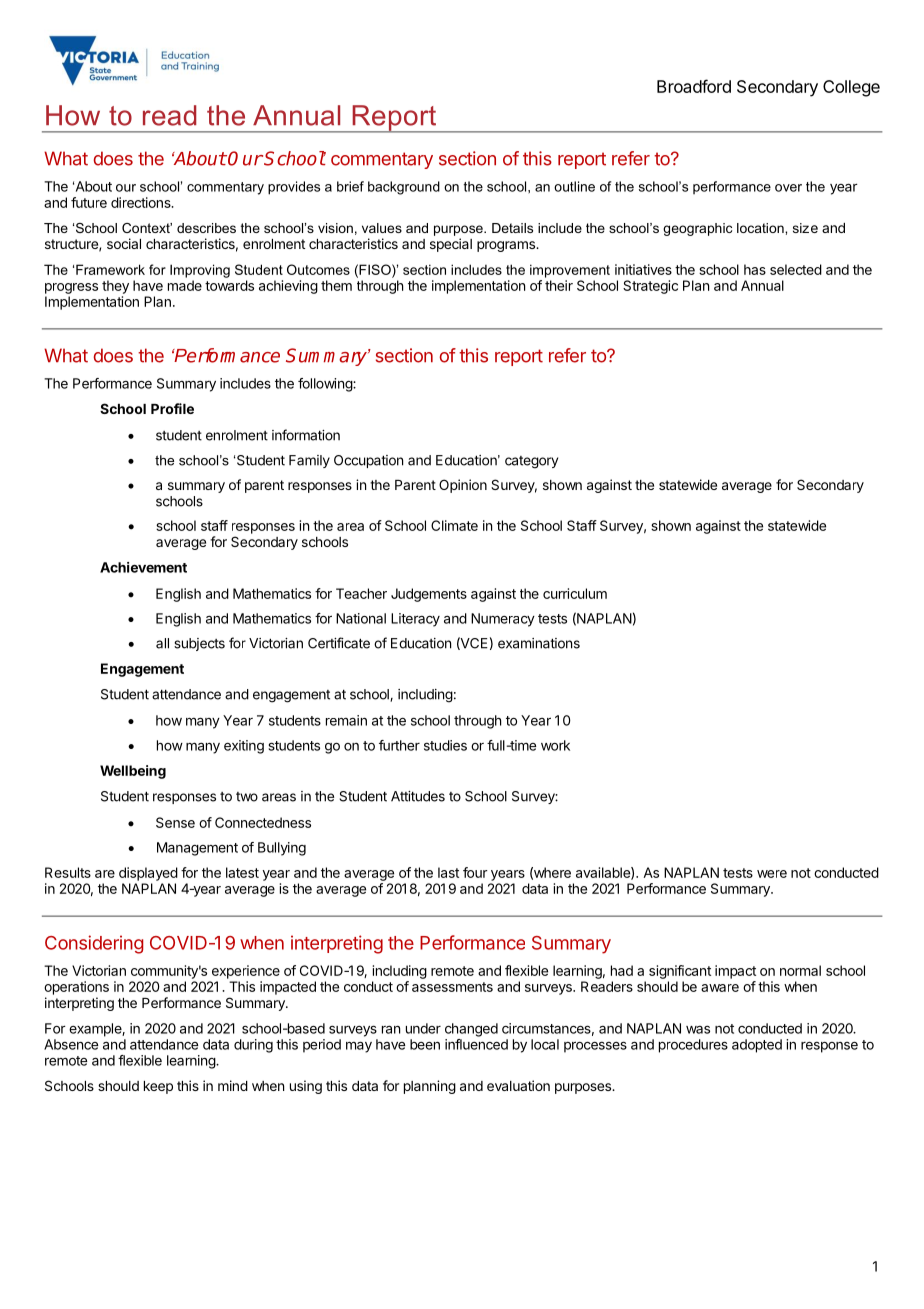 This image has height=1309, width=924. What do you see at coordinates (429, 595) in the image?
I see `Judgements` at bounding box center [429, 595].
